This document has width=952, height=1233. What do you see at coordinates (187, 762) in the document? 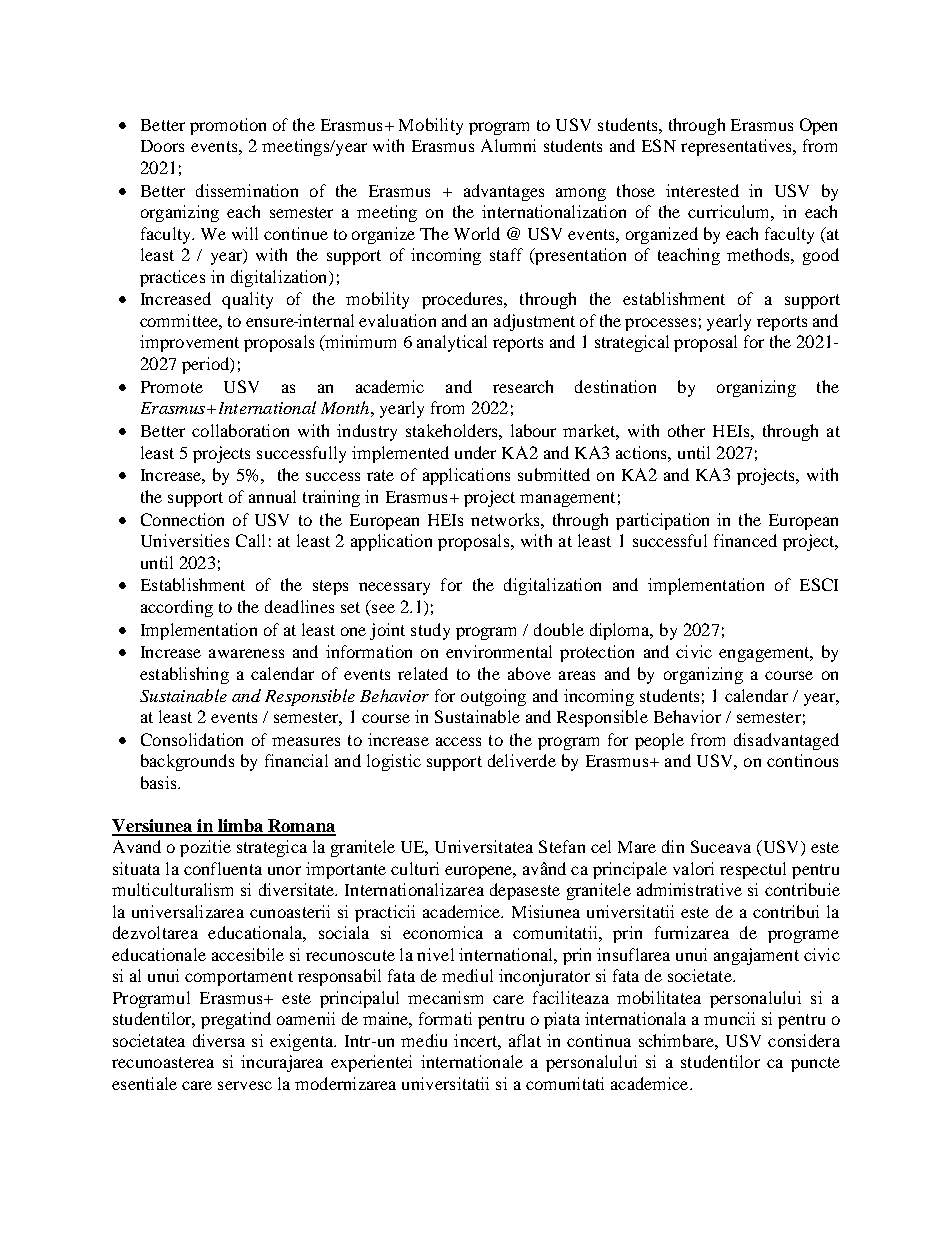
I see `backgrounds` at bounding box center [187, 762].
